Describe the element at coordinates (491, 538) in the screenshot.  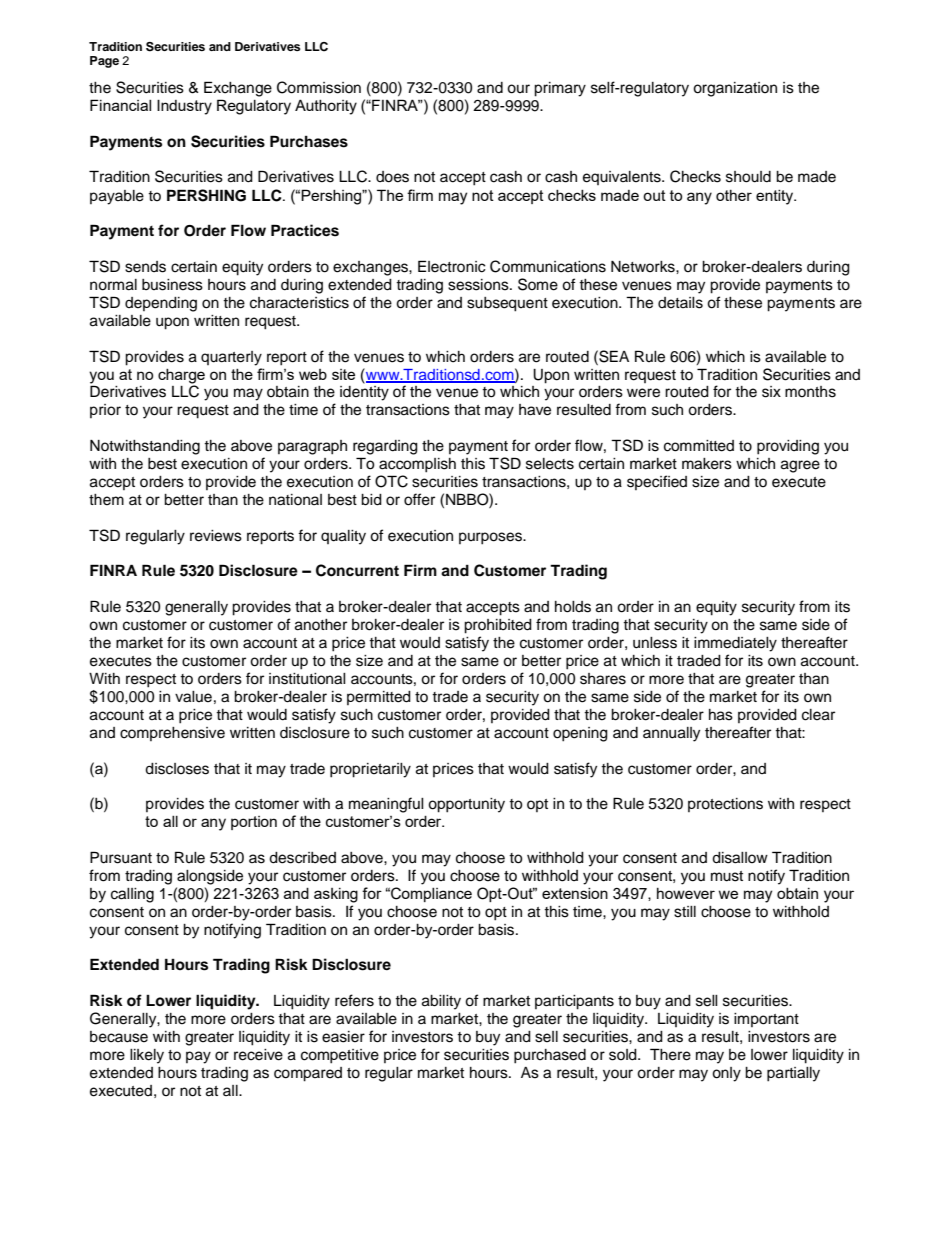
I see `purposes` at that location.
